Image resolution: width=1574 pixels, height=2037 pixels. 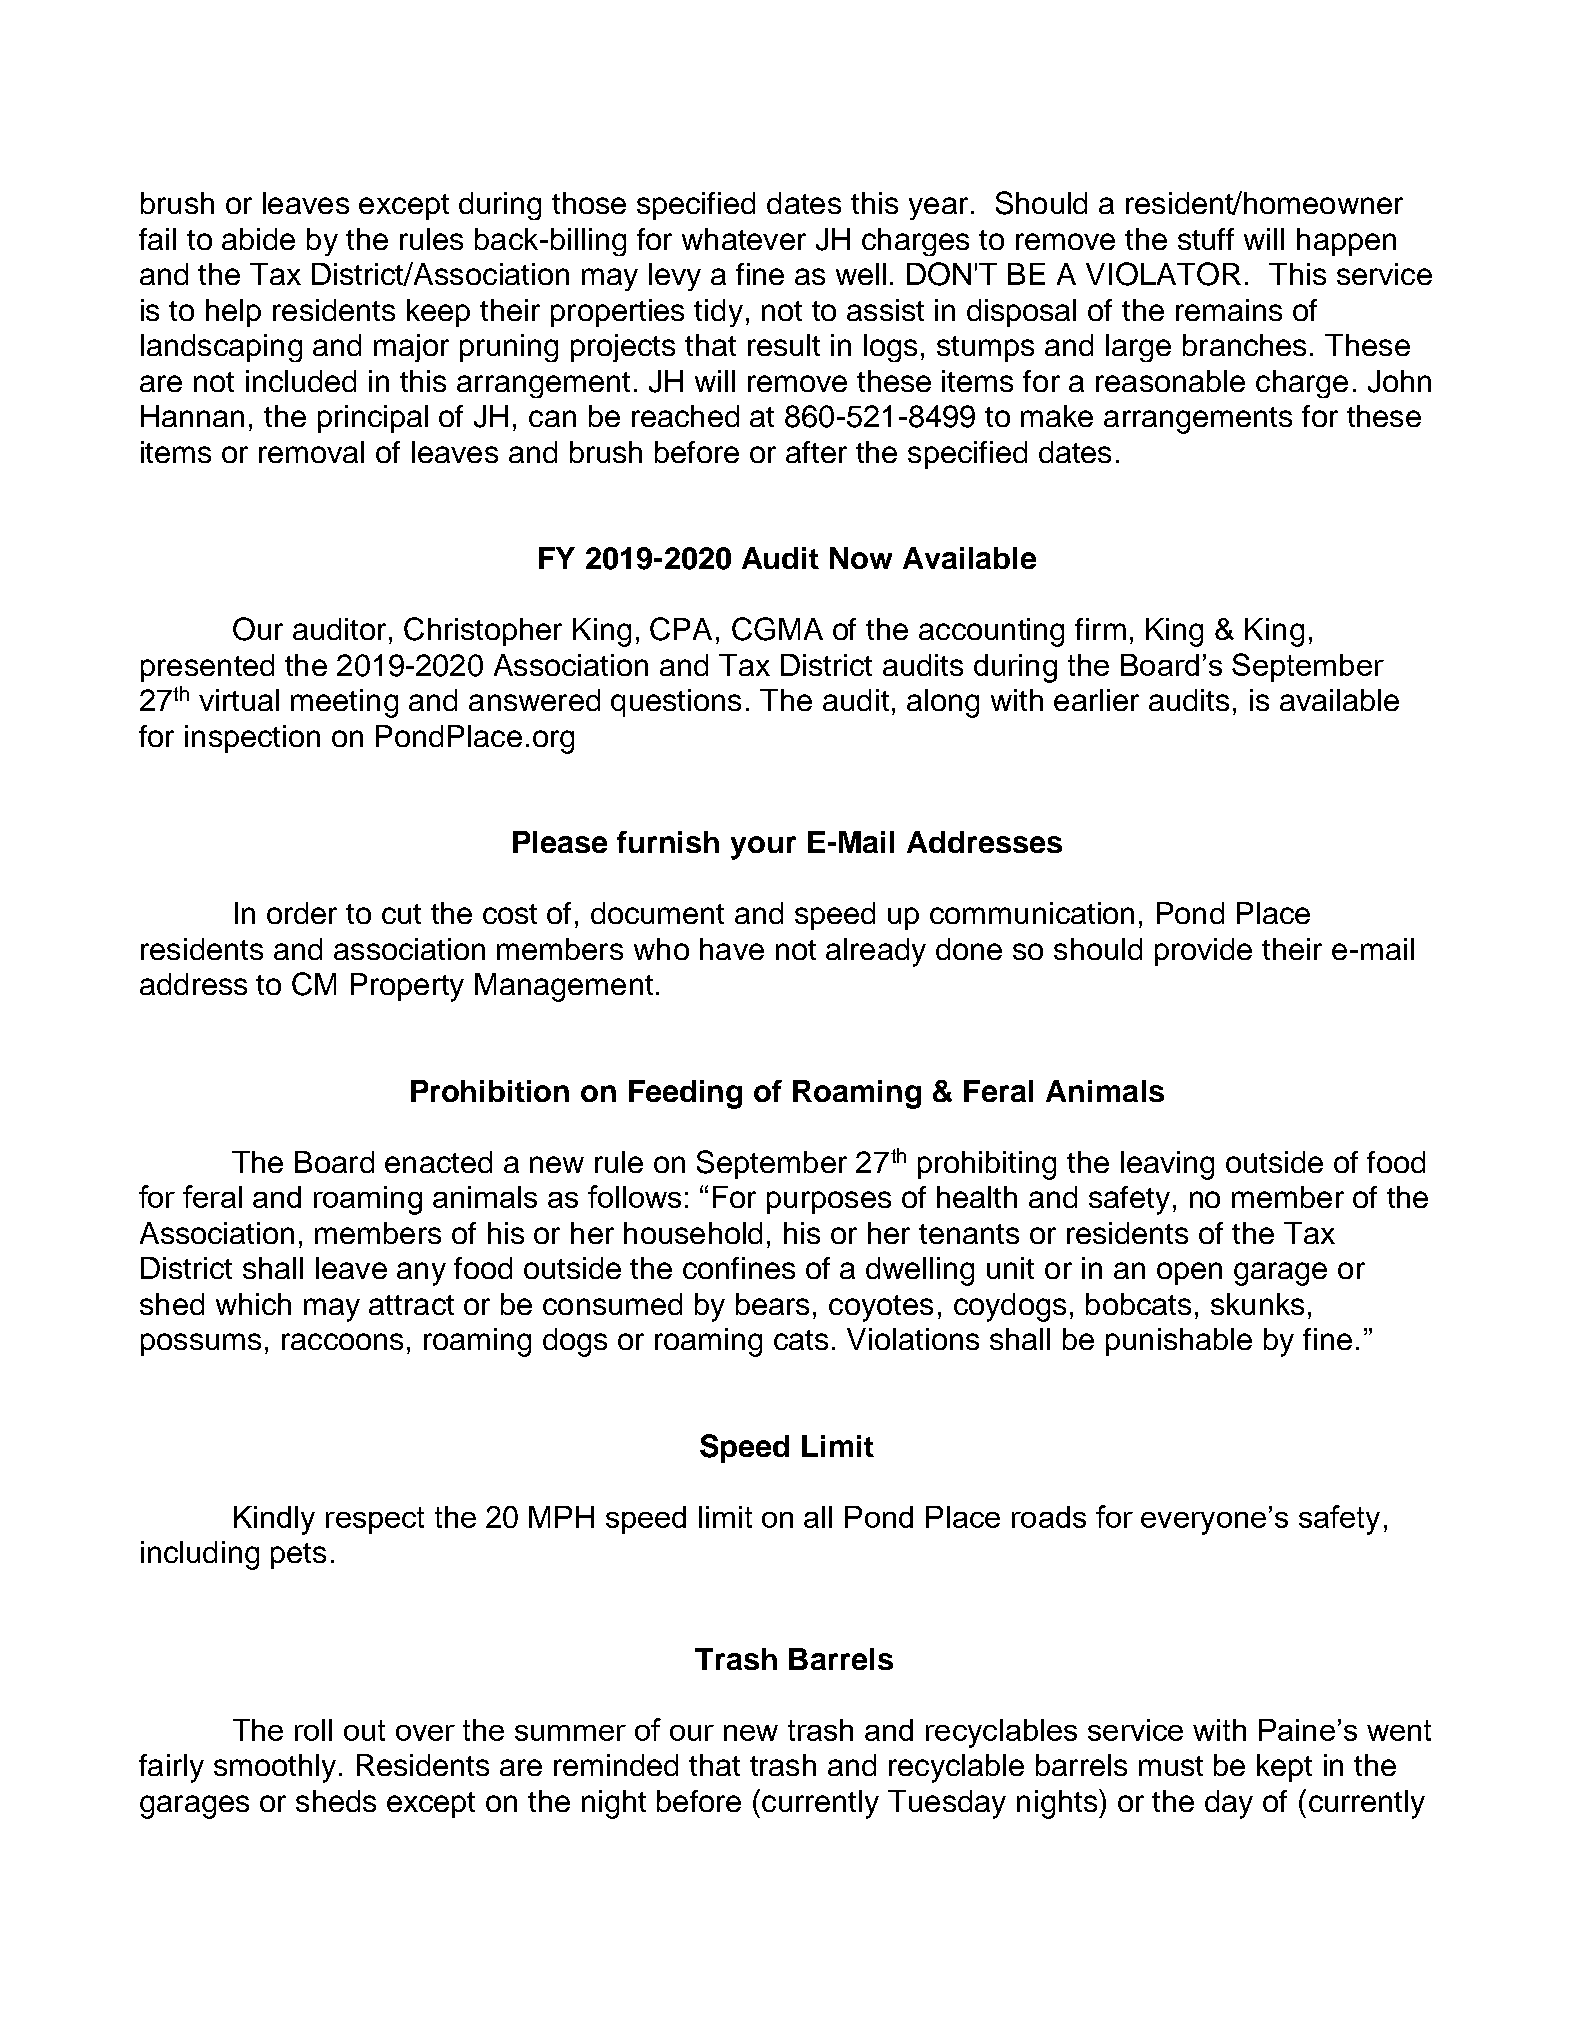 What do you see at coordinates (1100, 629) in the page?
I see `firm` at bounding box center [1100, 629].
